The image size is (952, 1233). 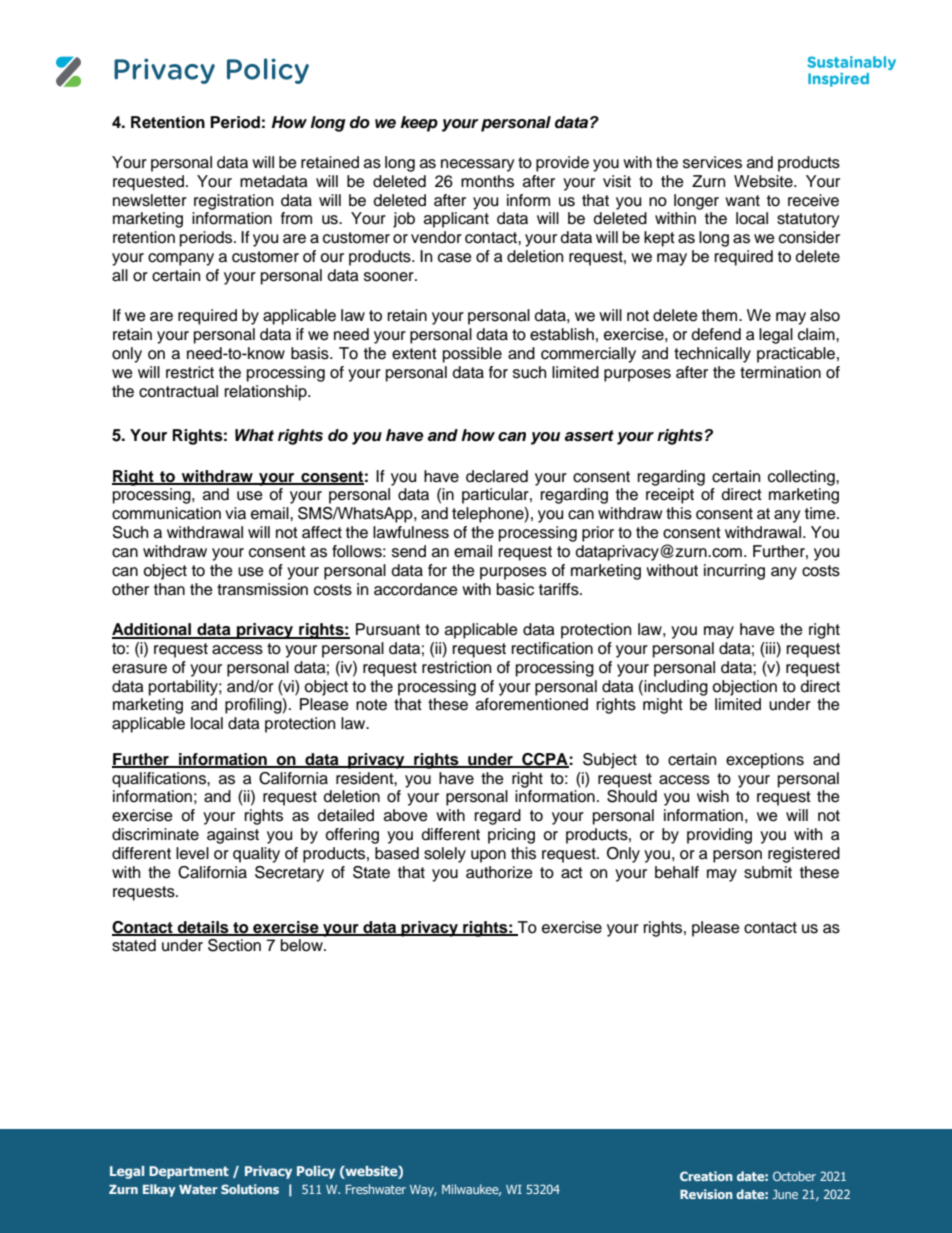 What do you see at coordinates (712, 162) in the image?
I see `services` at bounding box center [712, 162].
